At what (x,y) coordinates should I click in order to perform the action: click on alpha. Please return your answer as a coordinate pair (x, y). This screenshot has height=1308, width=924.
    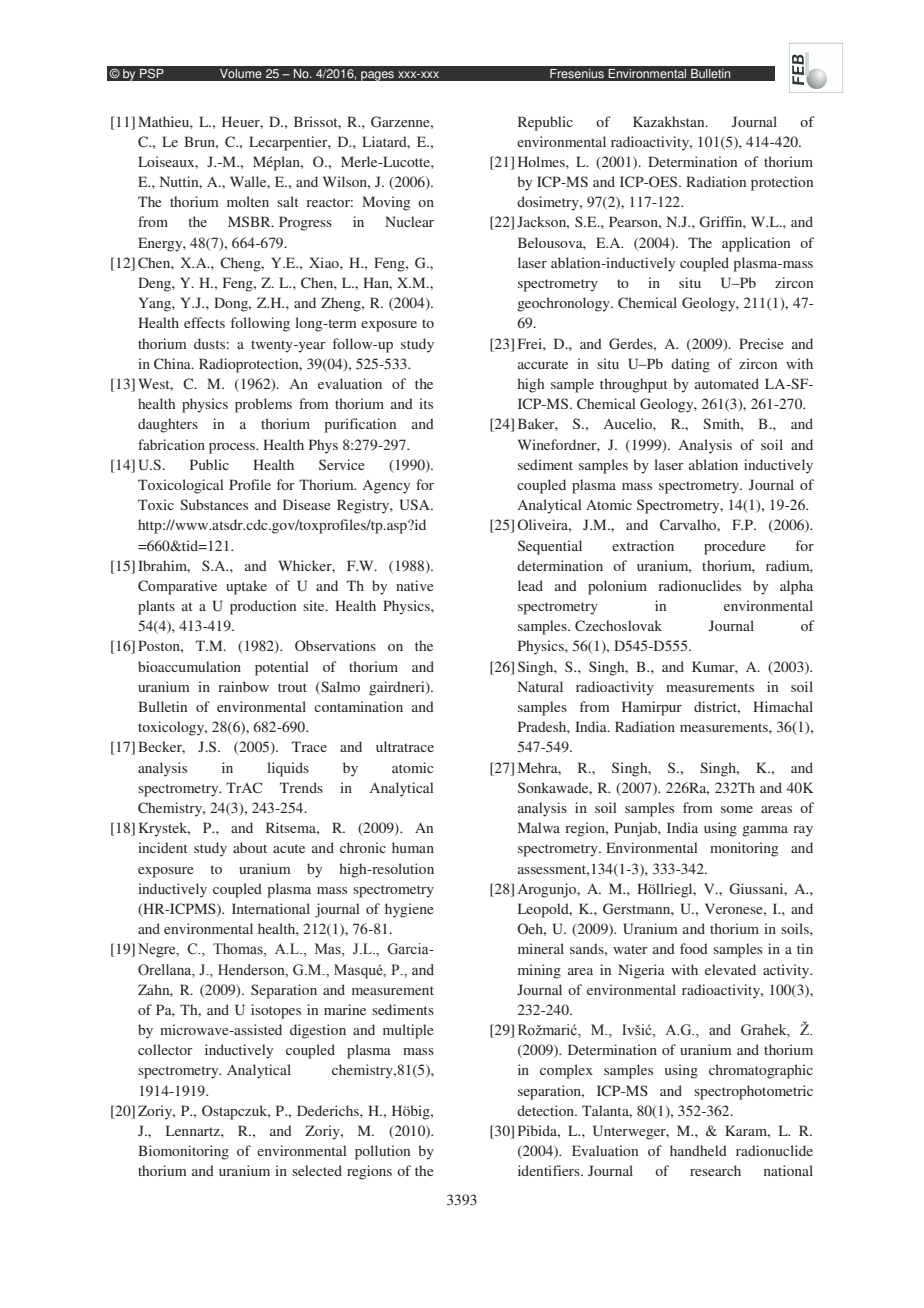
    Looking at the image, I should click on (796, 587).
